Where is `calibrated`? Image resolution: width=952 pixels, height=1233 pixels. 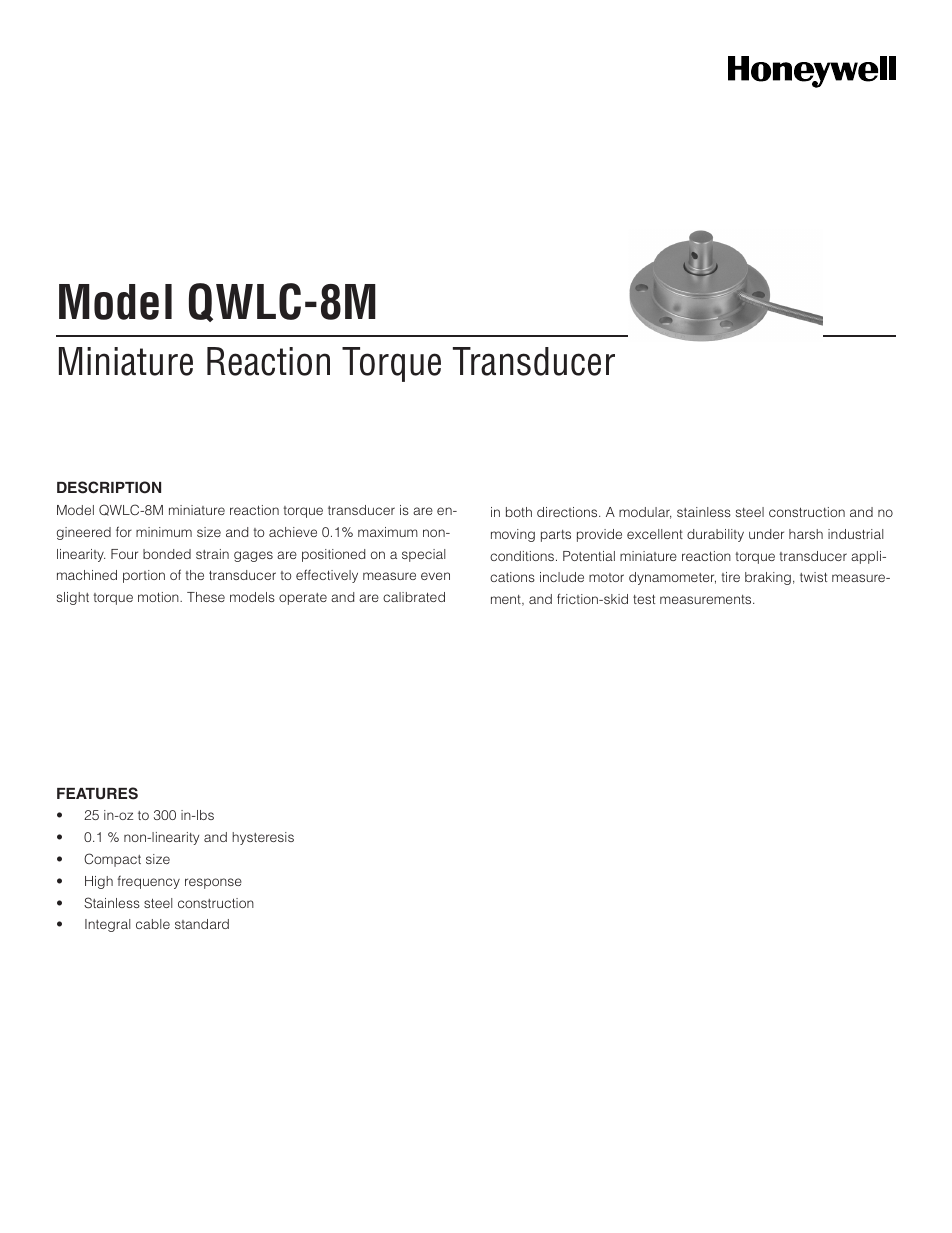
calibrated is located at coordinates (414, 597).
